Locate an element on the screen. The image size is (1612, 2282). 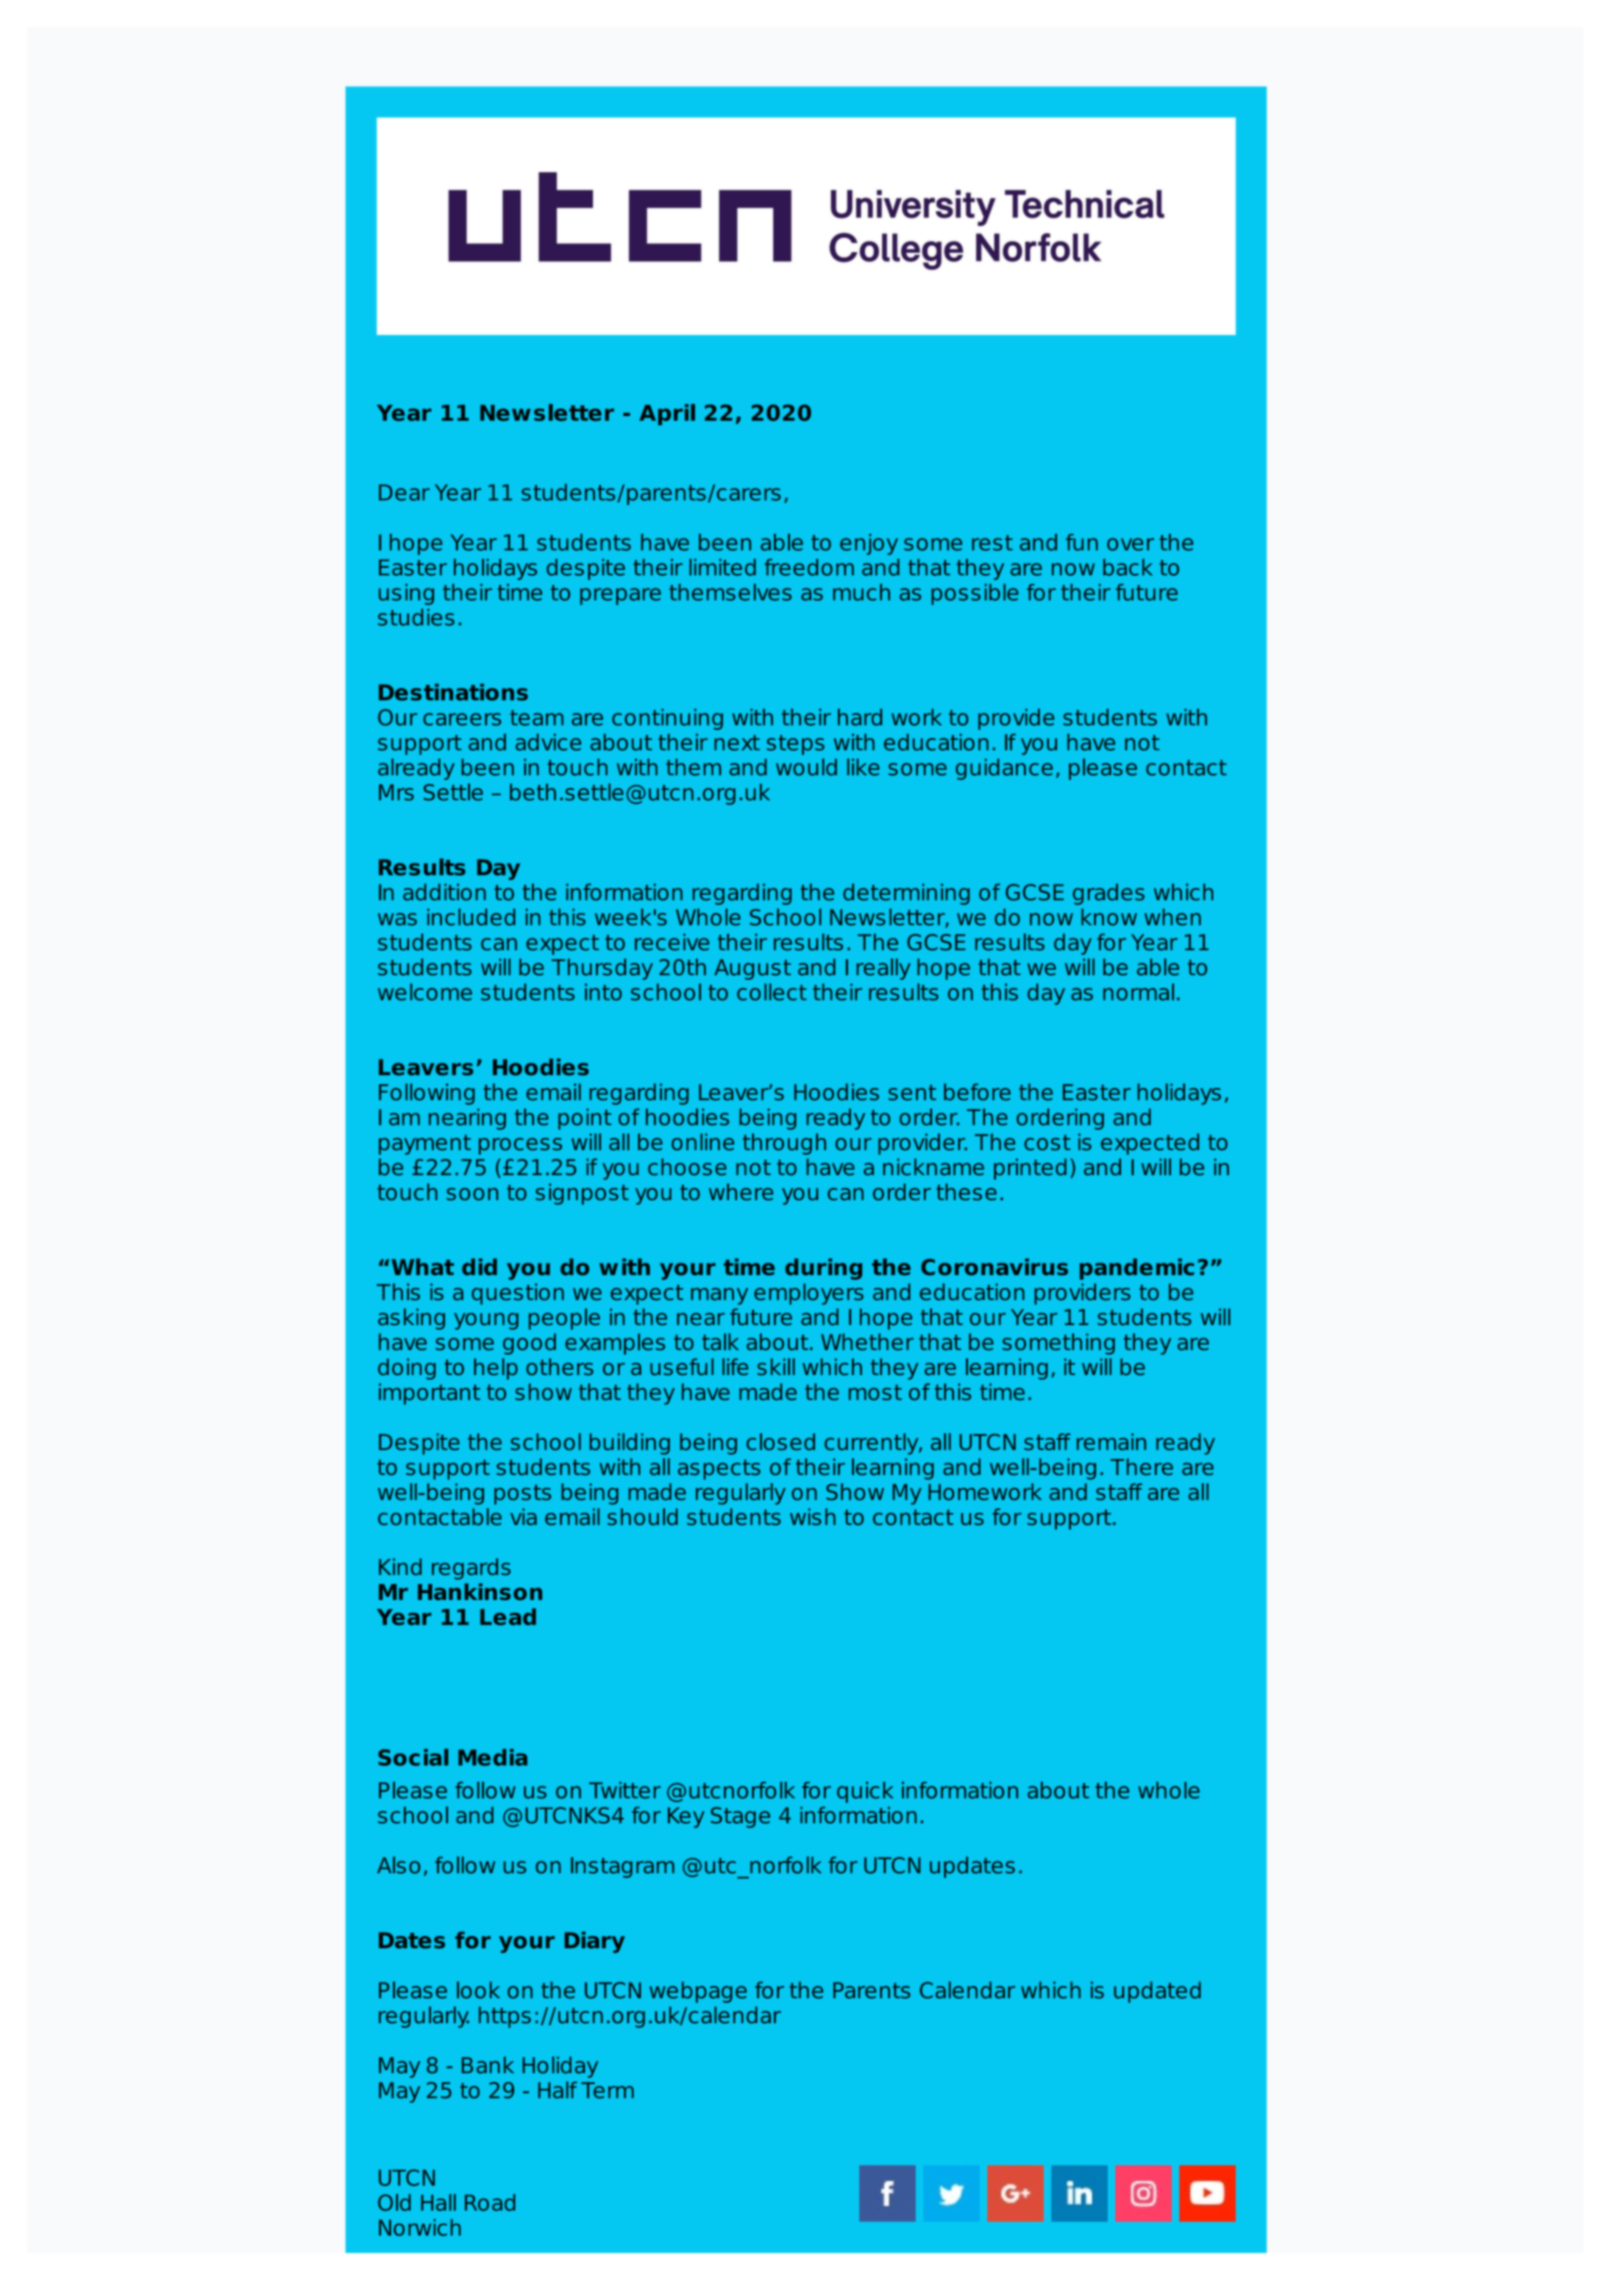
collect is located at coordinates (772, 992).
